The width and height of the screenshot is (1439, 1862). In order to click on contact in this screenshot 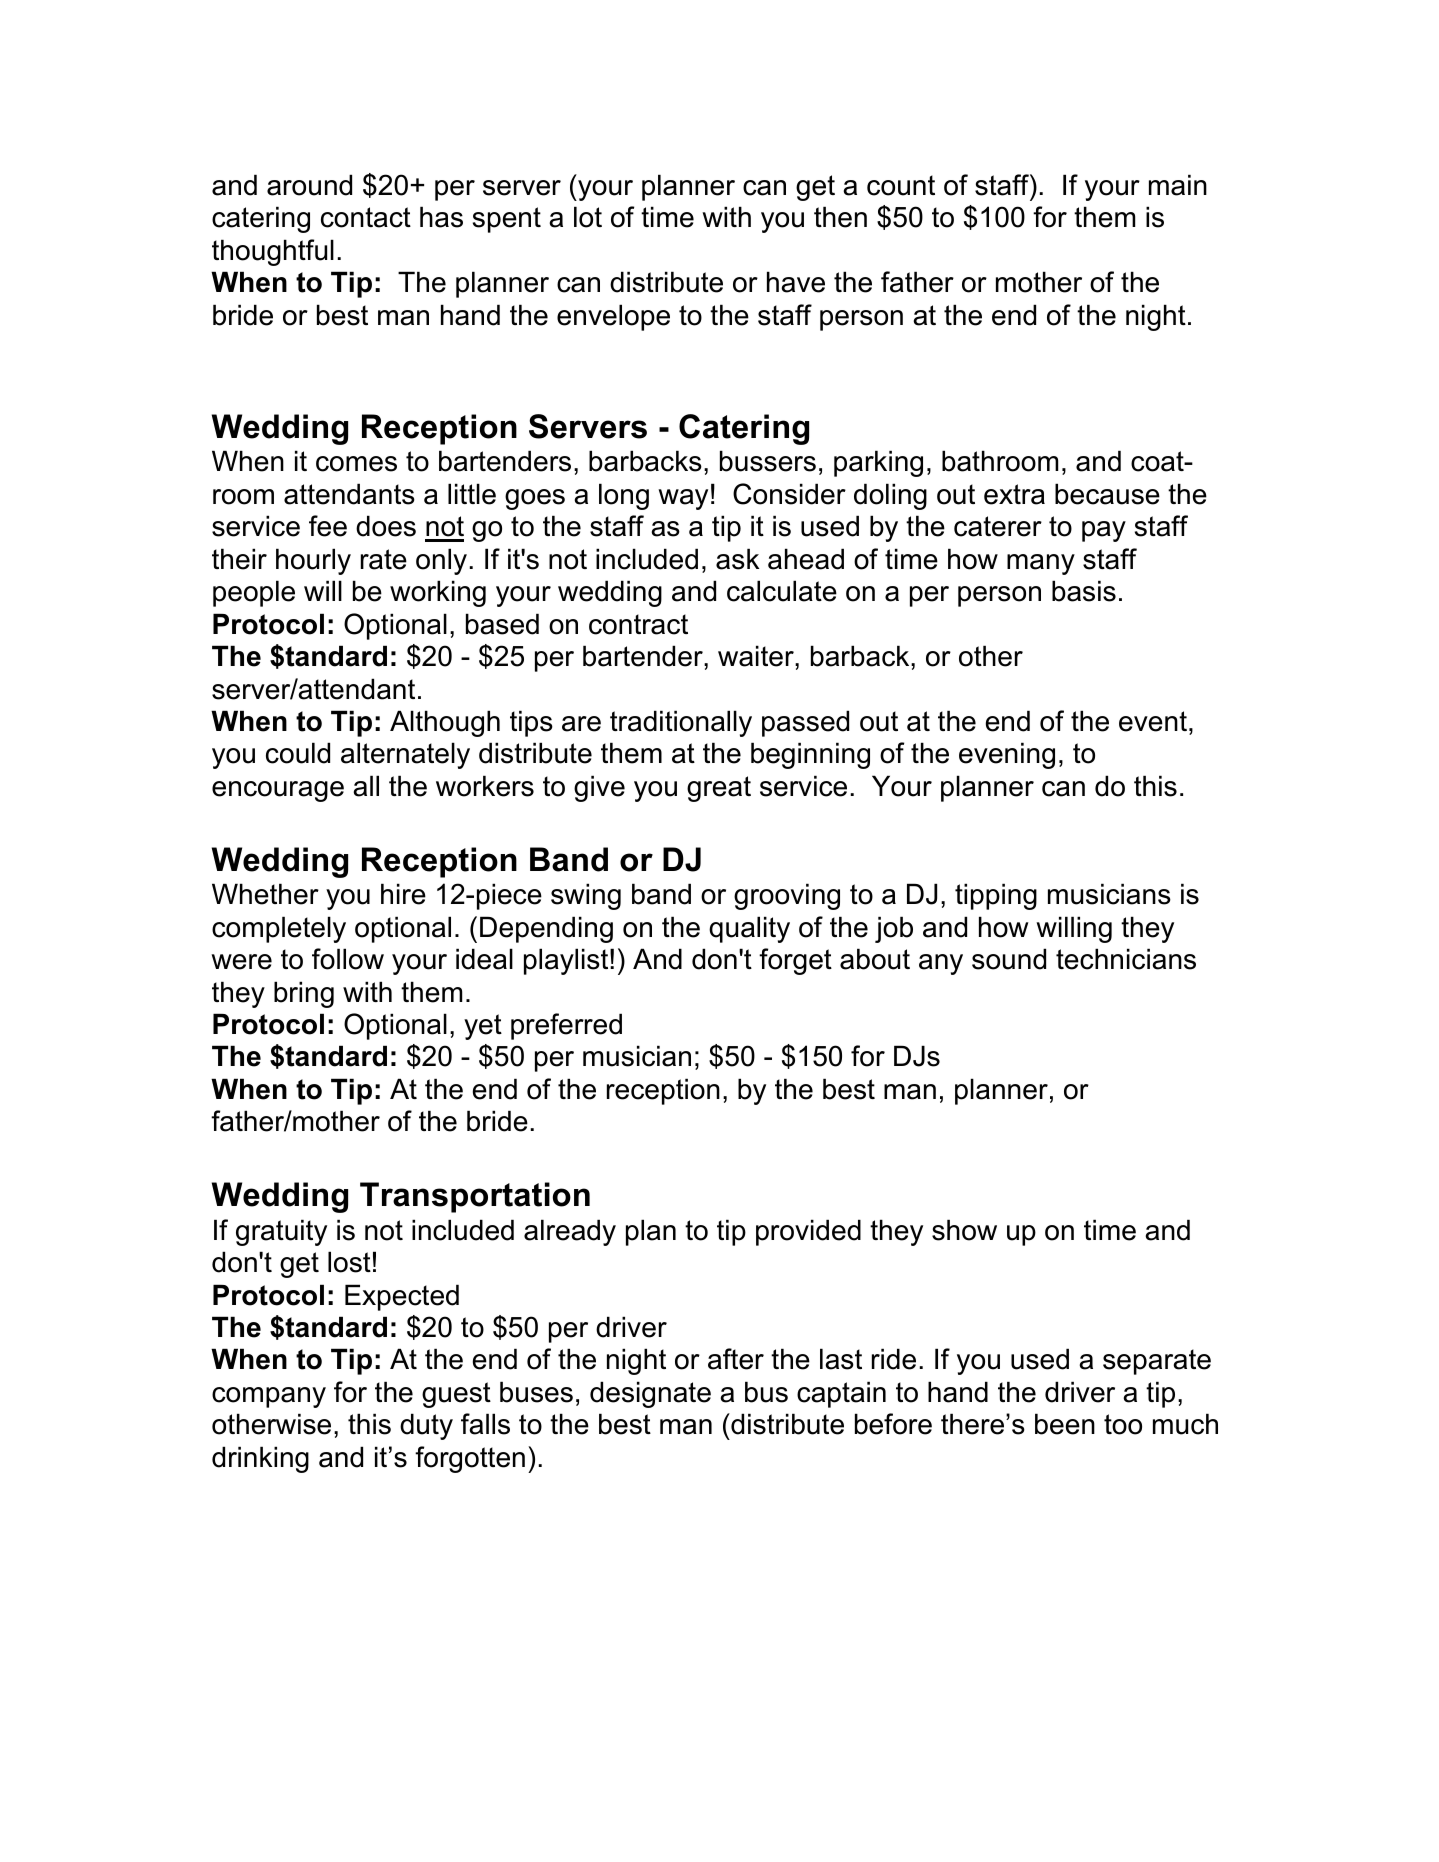, I will do `click(366, 217)`.
